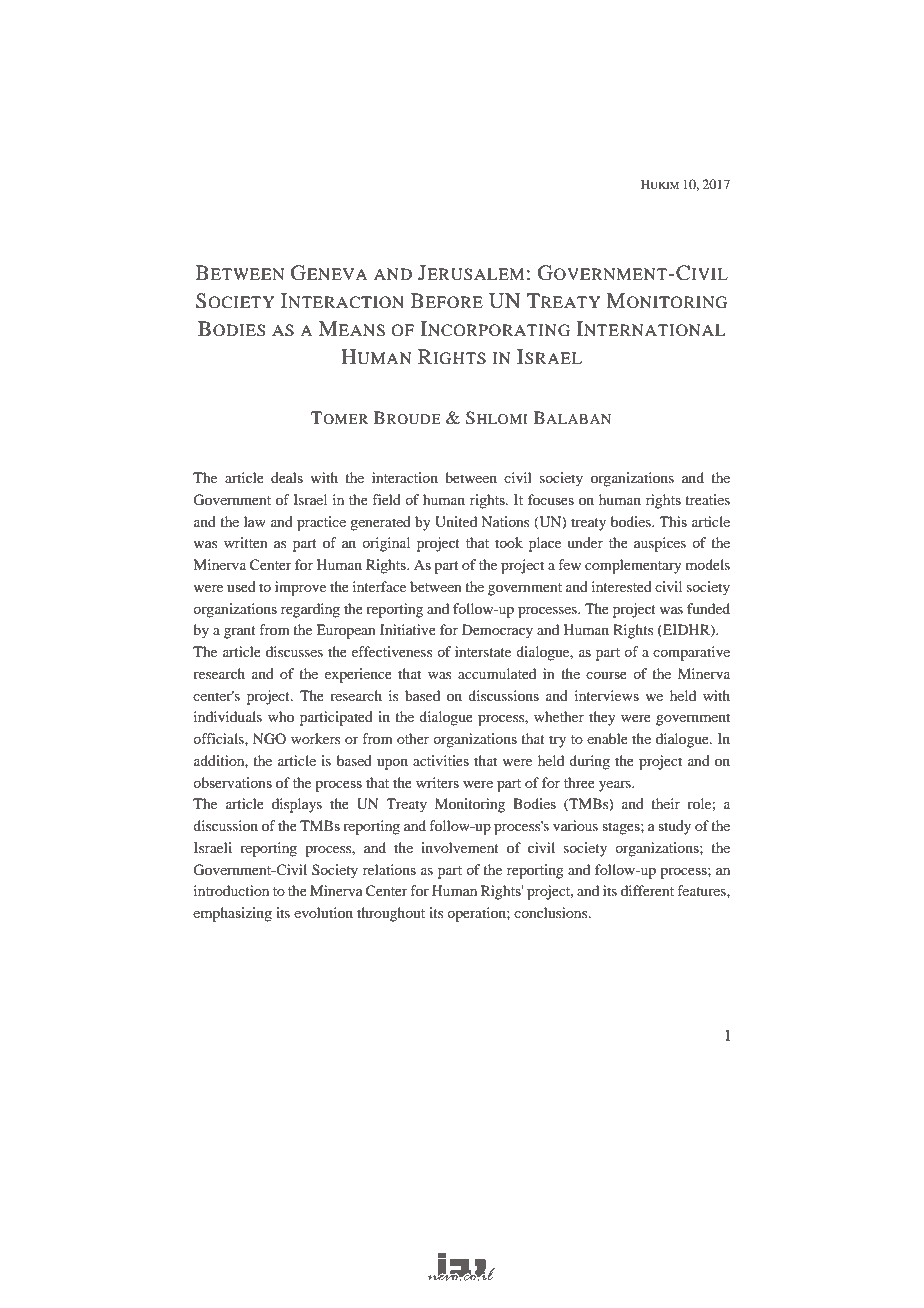  Describe the element at coordinates (497, 673) in the image. I see `accumulated` at that location.
